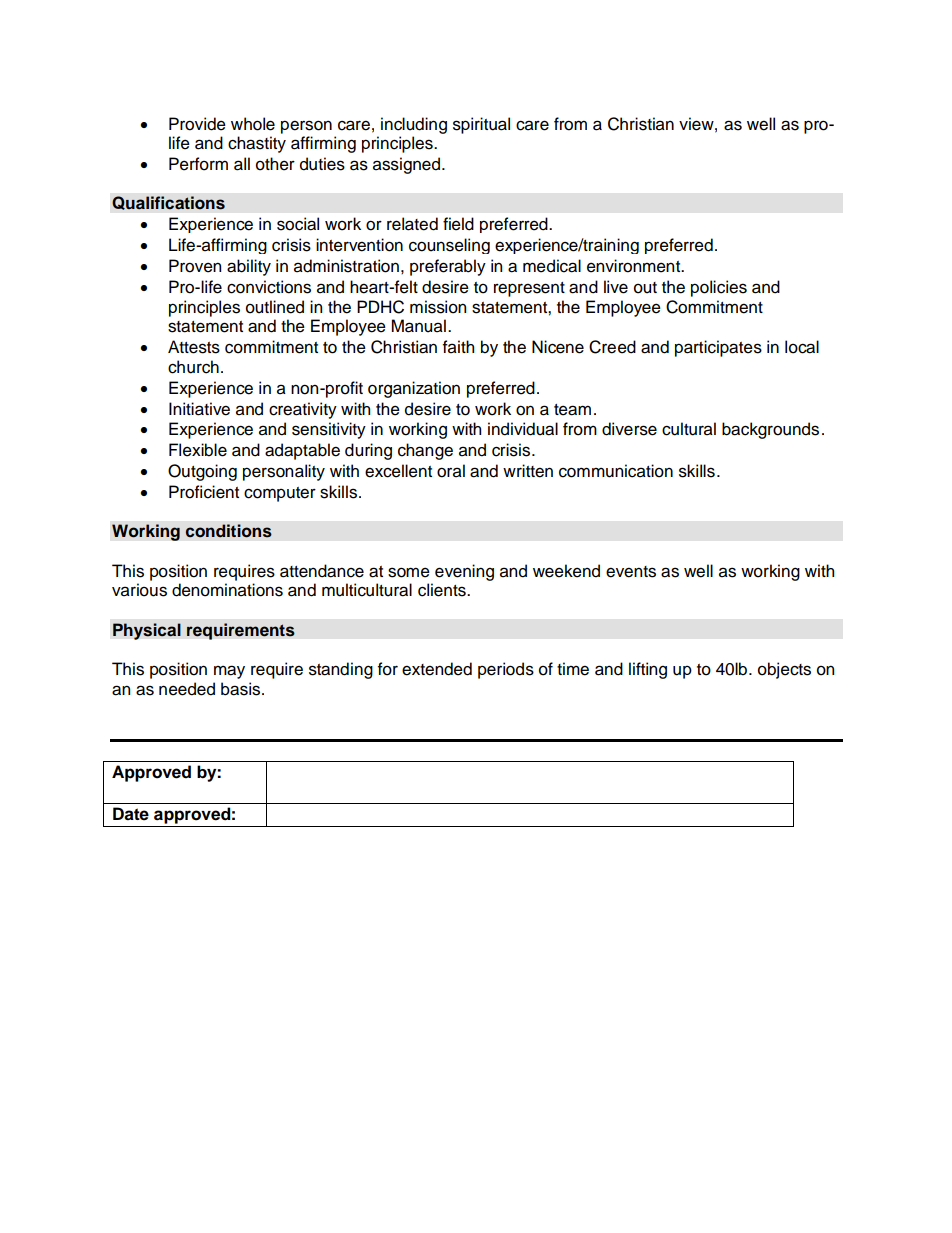 Image resolution: width=952 pixels, height=1233 pixels. What do you see at coordinates (506, 670) in the screenshot?
I see `periods` at bounding box center [506, 670].
